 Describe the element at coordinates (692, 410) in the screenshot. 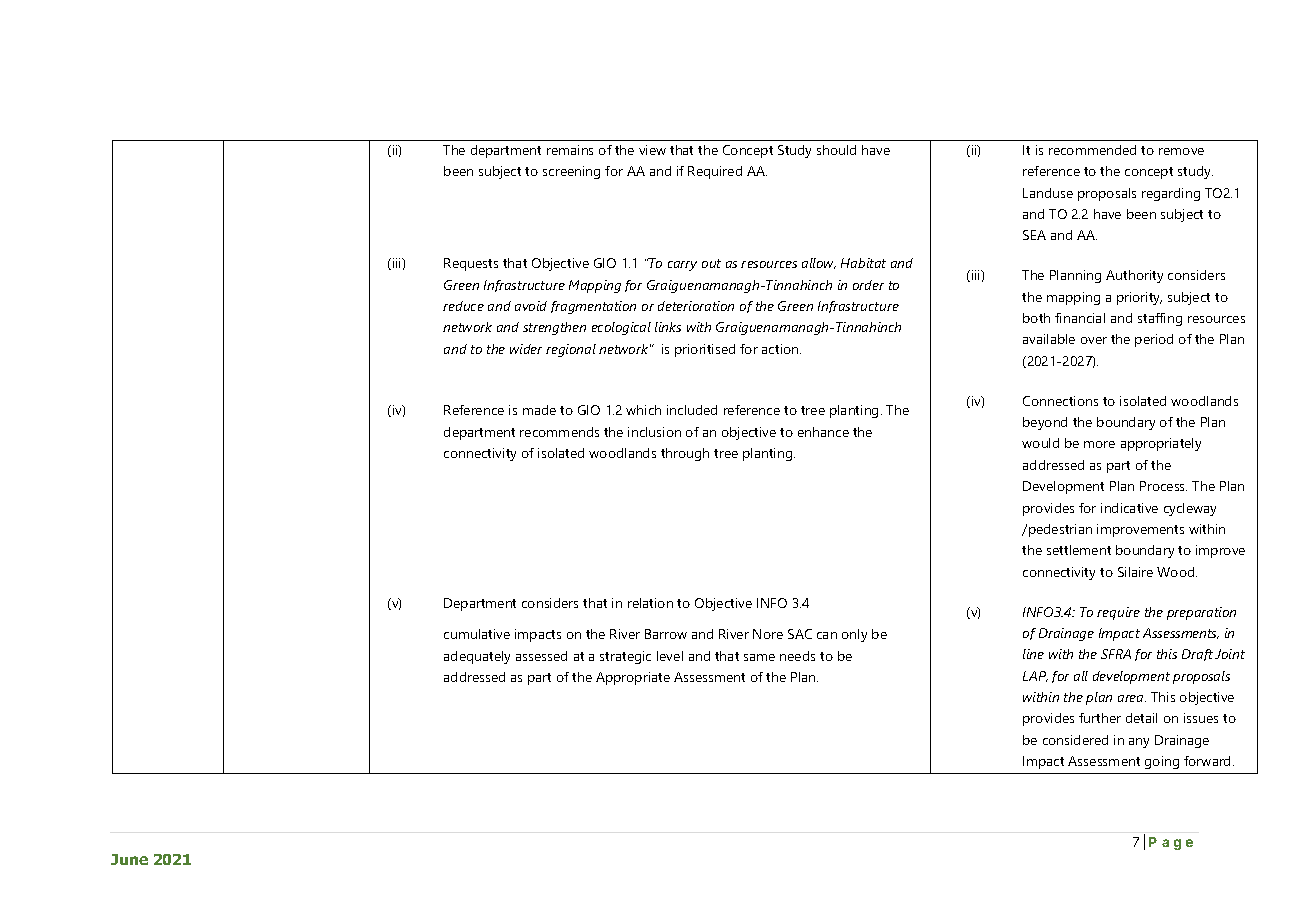

I see `included` at that location.
